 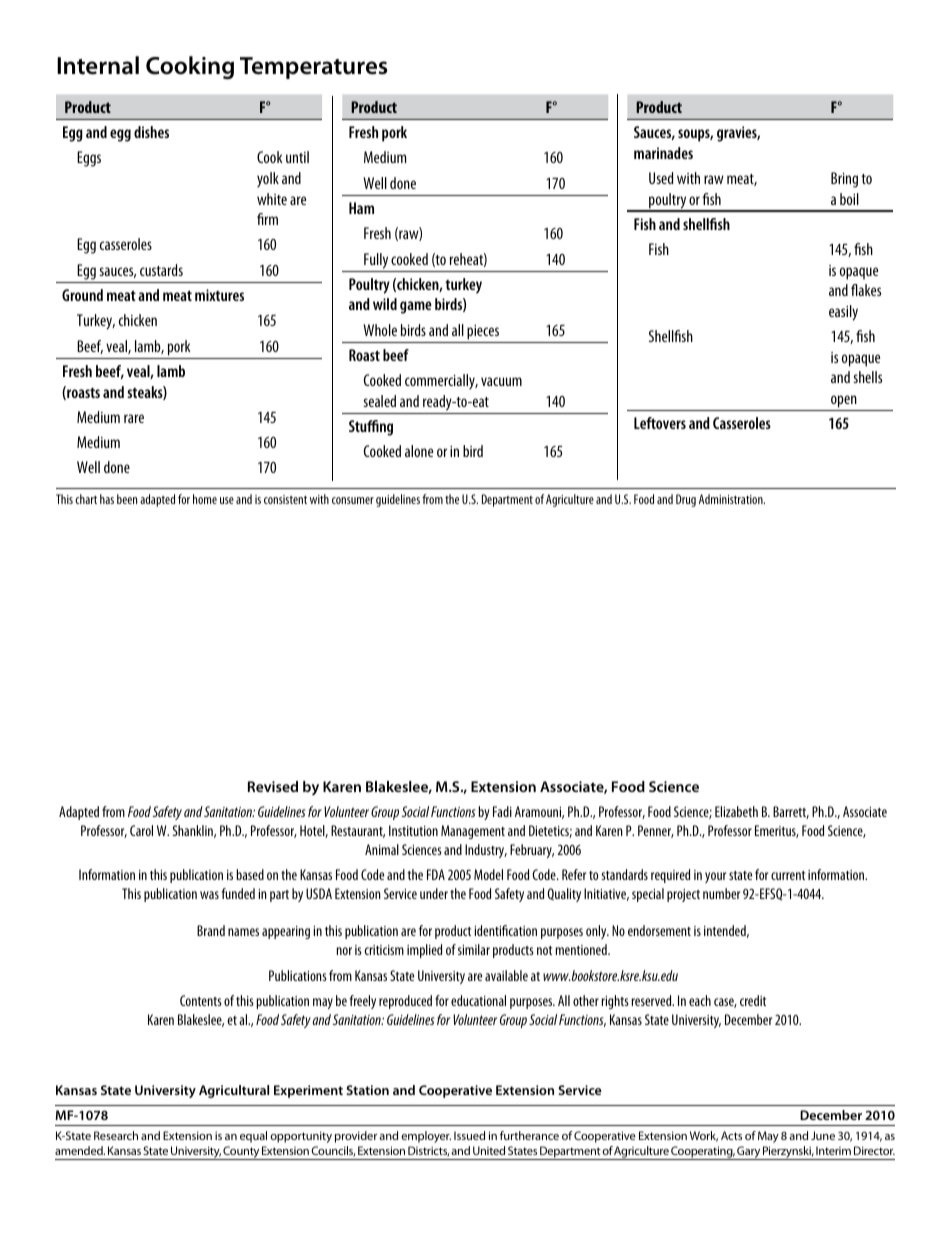 I want to click on open, so click(x=844, y=401).
